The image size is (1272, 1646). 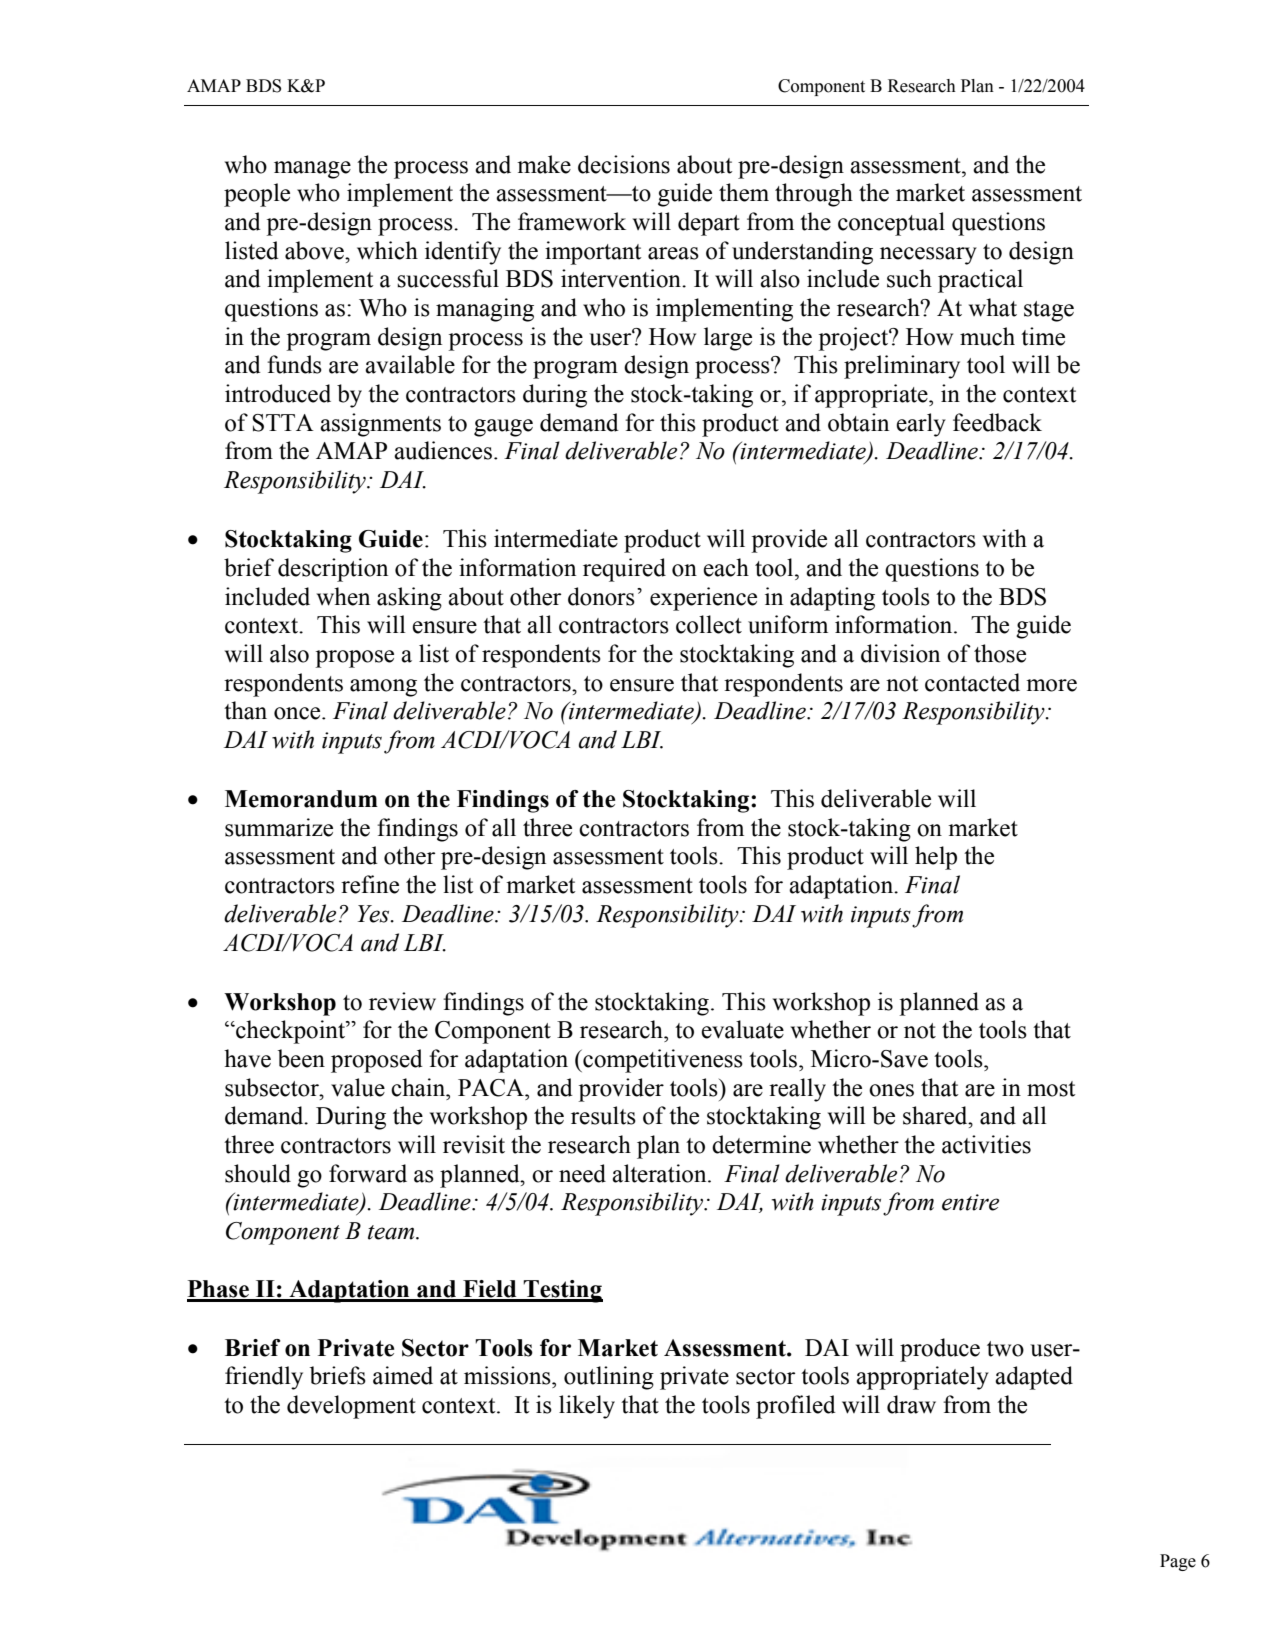 What do you see at coordinates (387, 250) in the image?
I see `which` at bounding box center [387, 250].
